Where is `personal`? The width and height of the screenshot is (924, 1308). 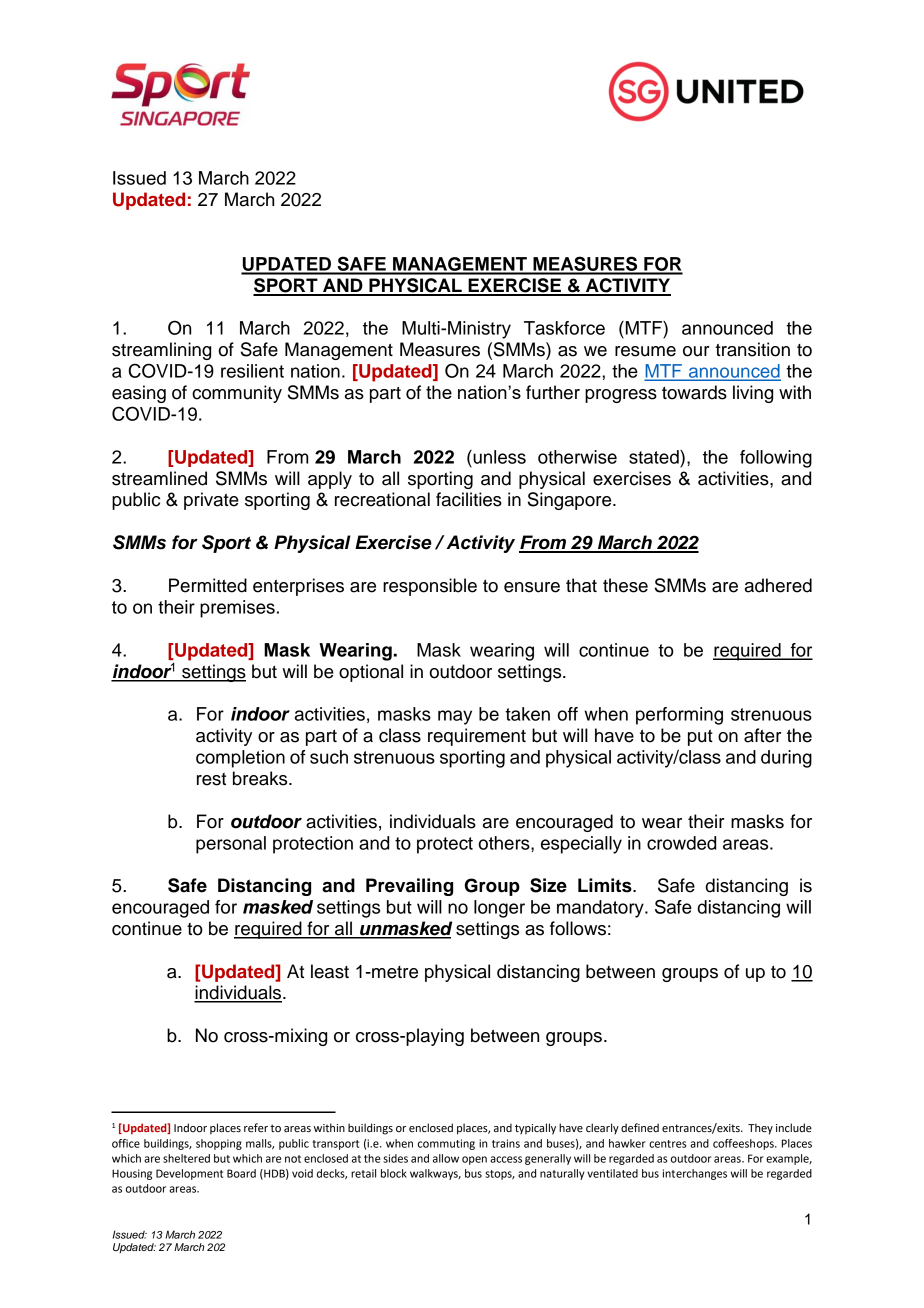 personal is located at coordinates (231, 845).
